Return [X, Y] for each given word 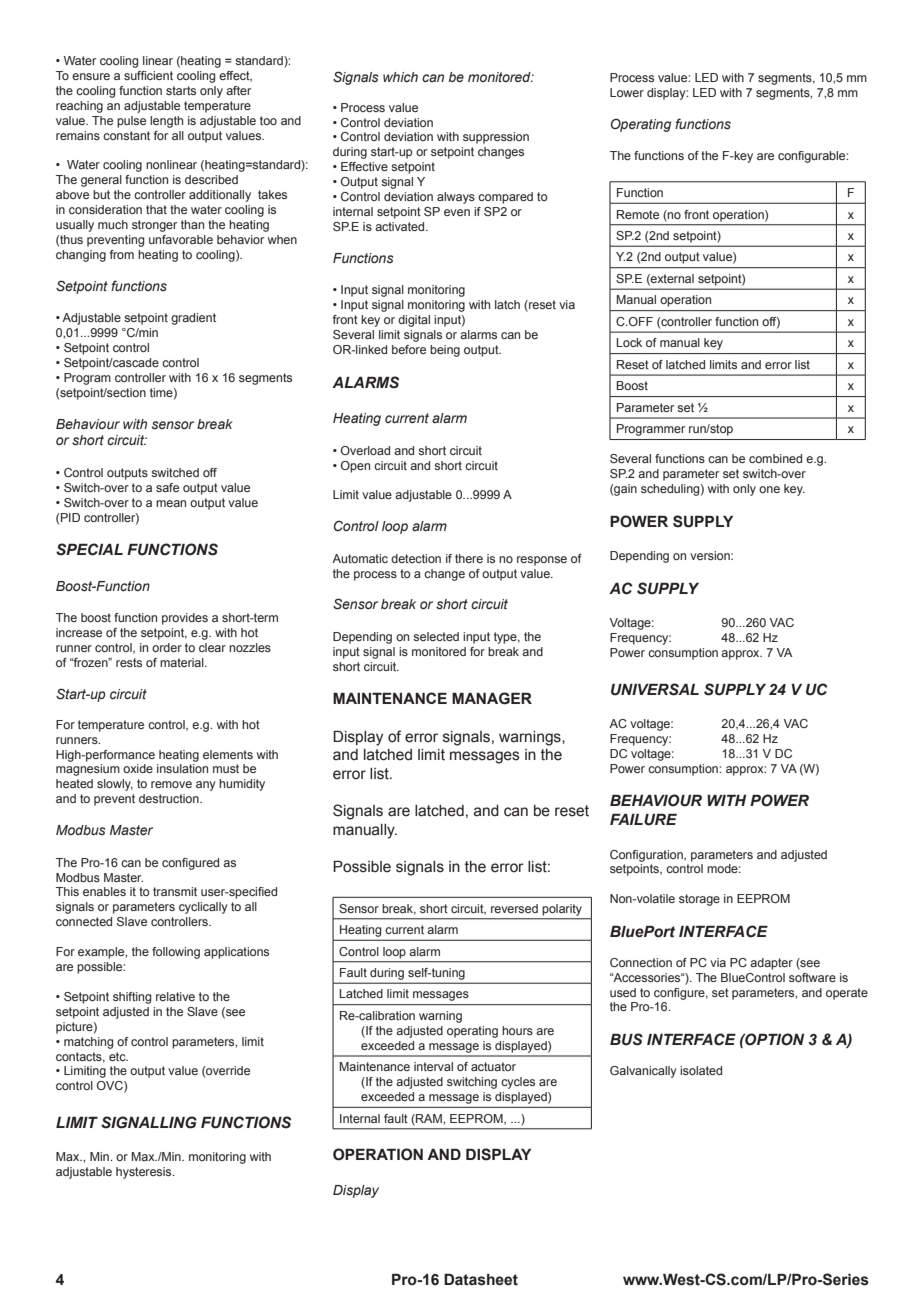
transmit [175, 891]
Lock [629, 342]
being [445, 351]
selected [436, 636]
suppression [496, 138]
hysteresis [145, 1173]
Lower [627, 92]
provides [185, 619]
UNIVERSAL [655, 689]
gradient [193, 319]
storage [699, 900]
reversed [514, 908]
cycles [518, 1083]
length [166, 122]
